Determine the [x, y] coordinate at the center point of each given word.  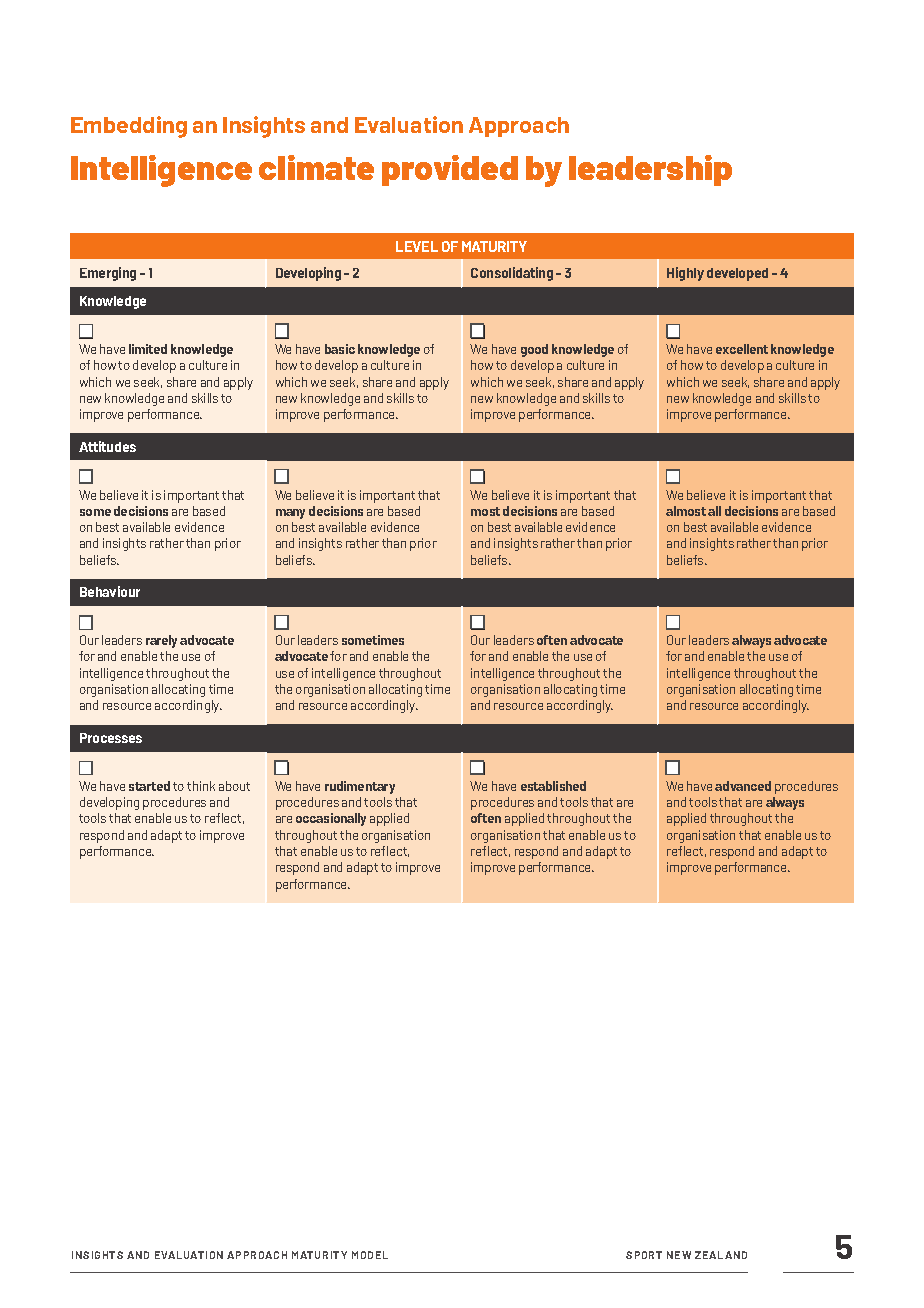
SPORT [644, 1255]
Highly [685, 274]
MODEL [370, 1255]
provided [450, 170]
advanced [743, 786]
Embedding [129, 127]
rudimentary [360, 787]
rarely [161, 641]
